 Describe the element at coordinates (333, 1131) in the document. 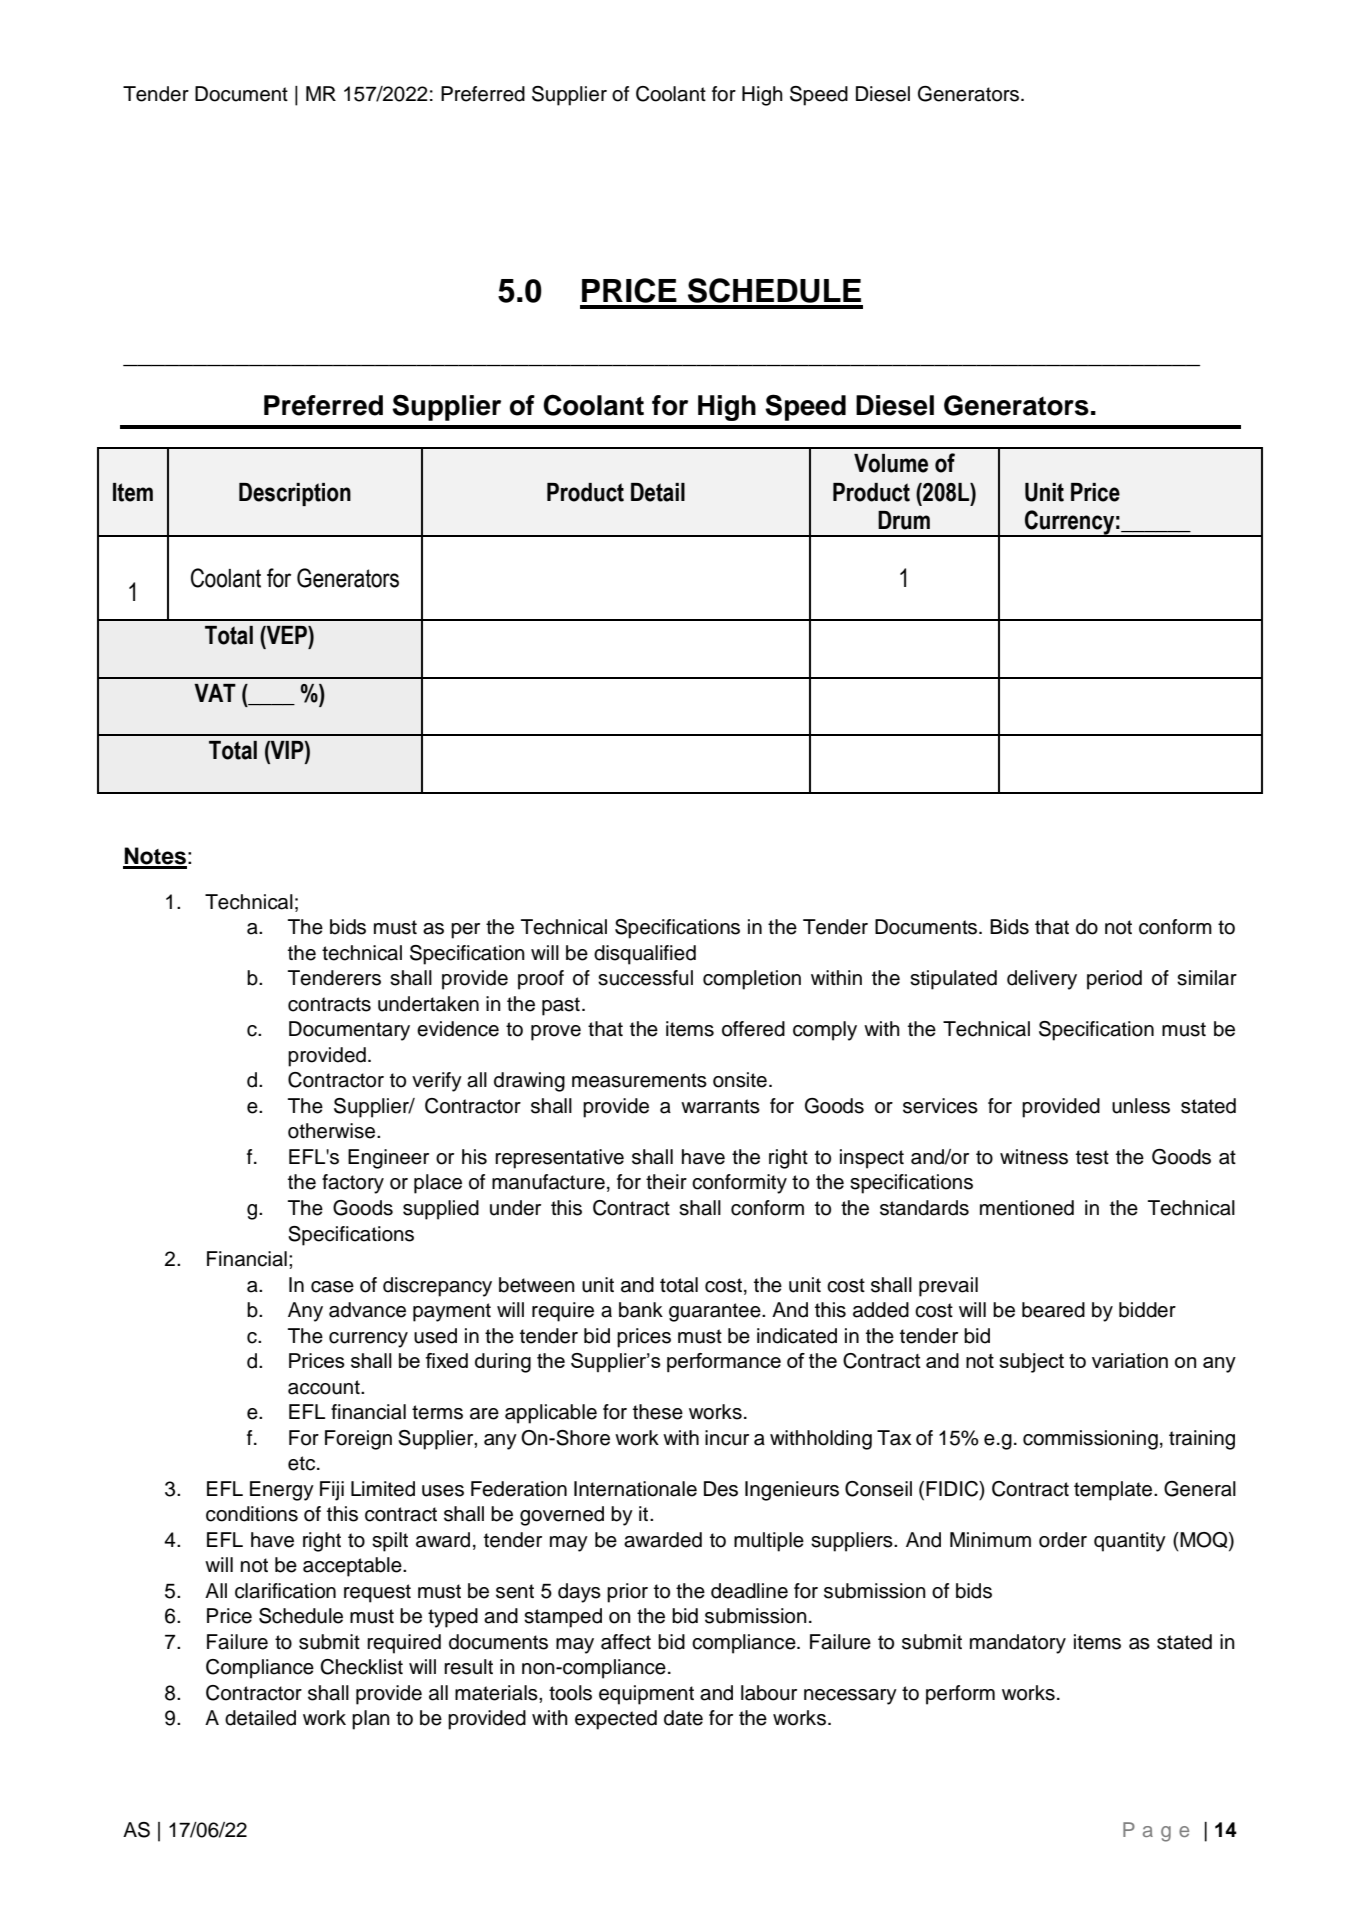

I see `otherwise` at that location.
